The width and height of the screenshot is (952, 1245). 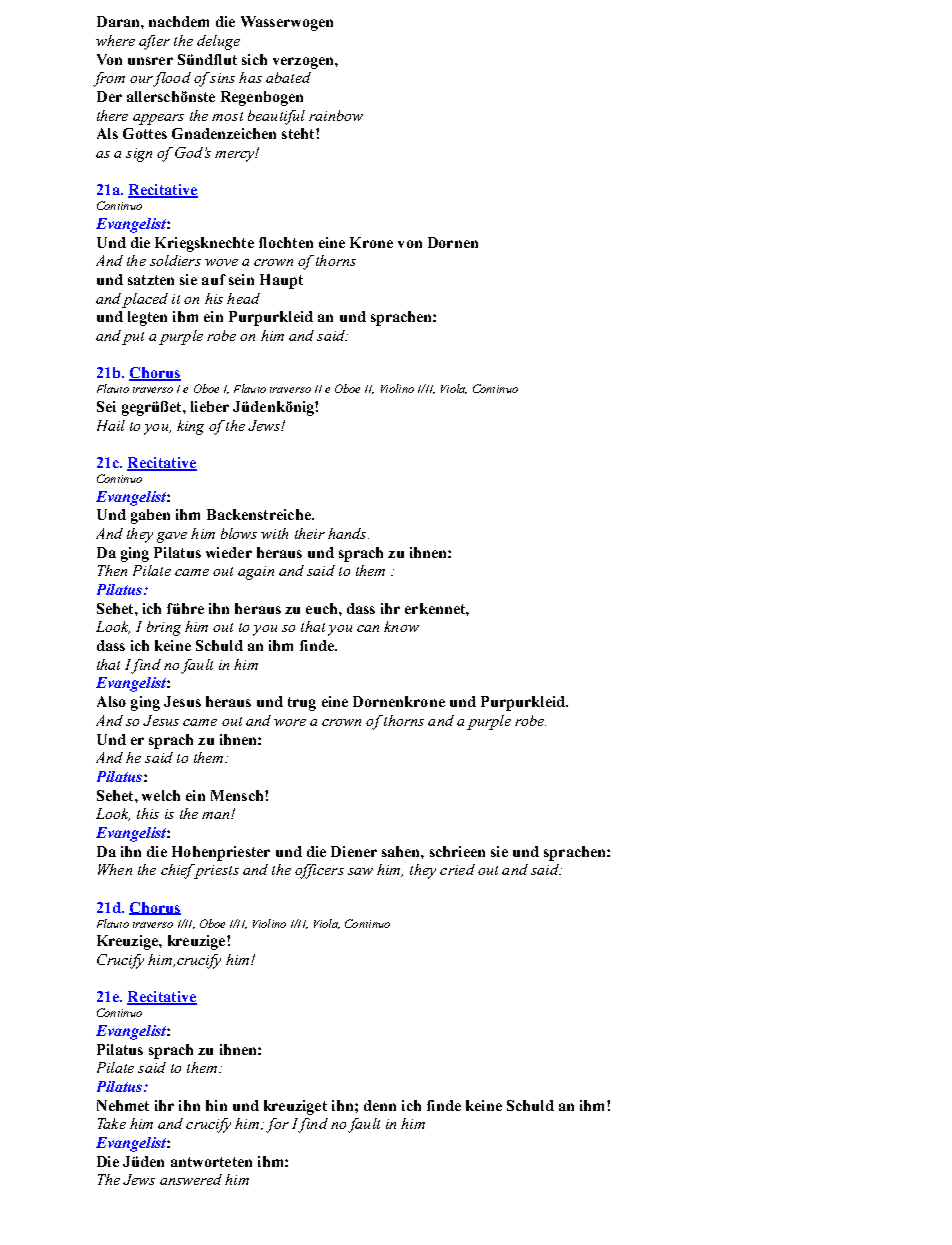 I want to click on for, so click(x=277, y=1125).
